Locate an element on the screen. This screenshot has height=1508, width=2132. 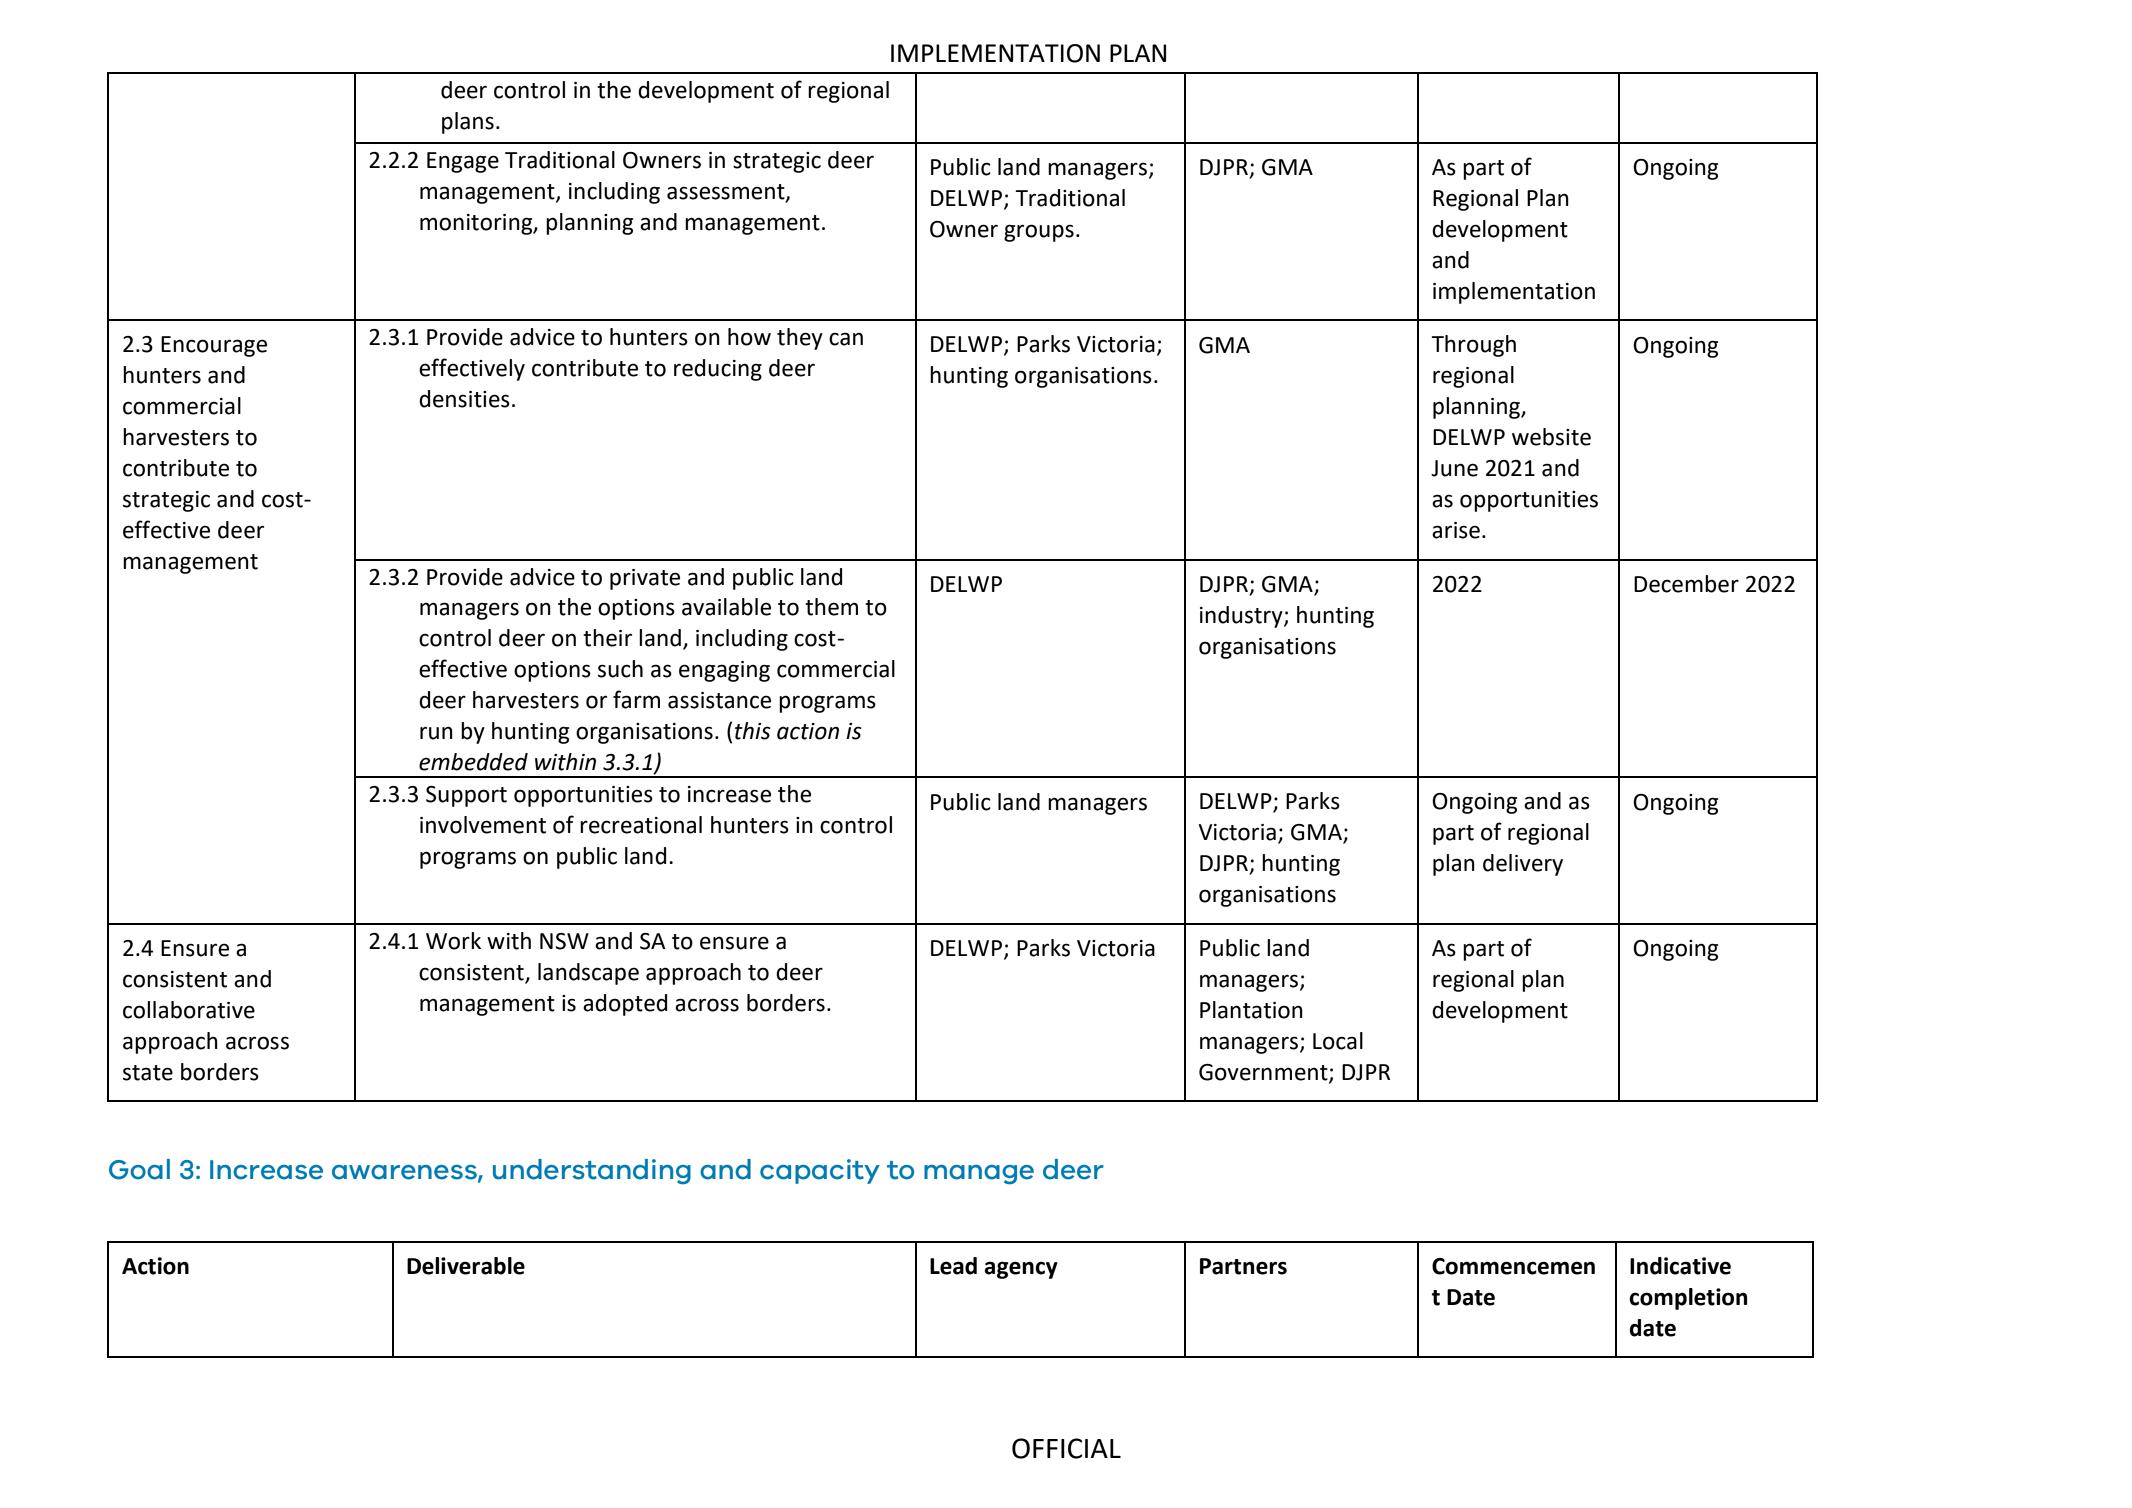
OFFICIAL is located at coordinates (1066, 1448).
